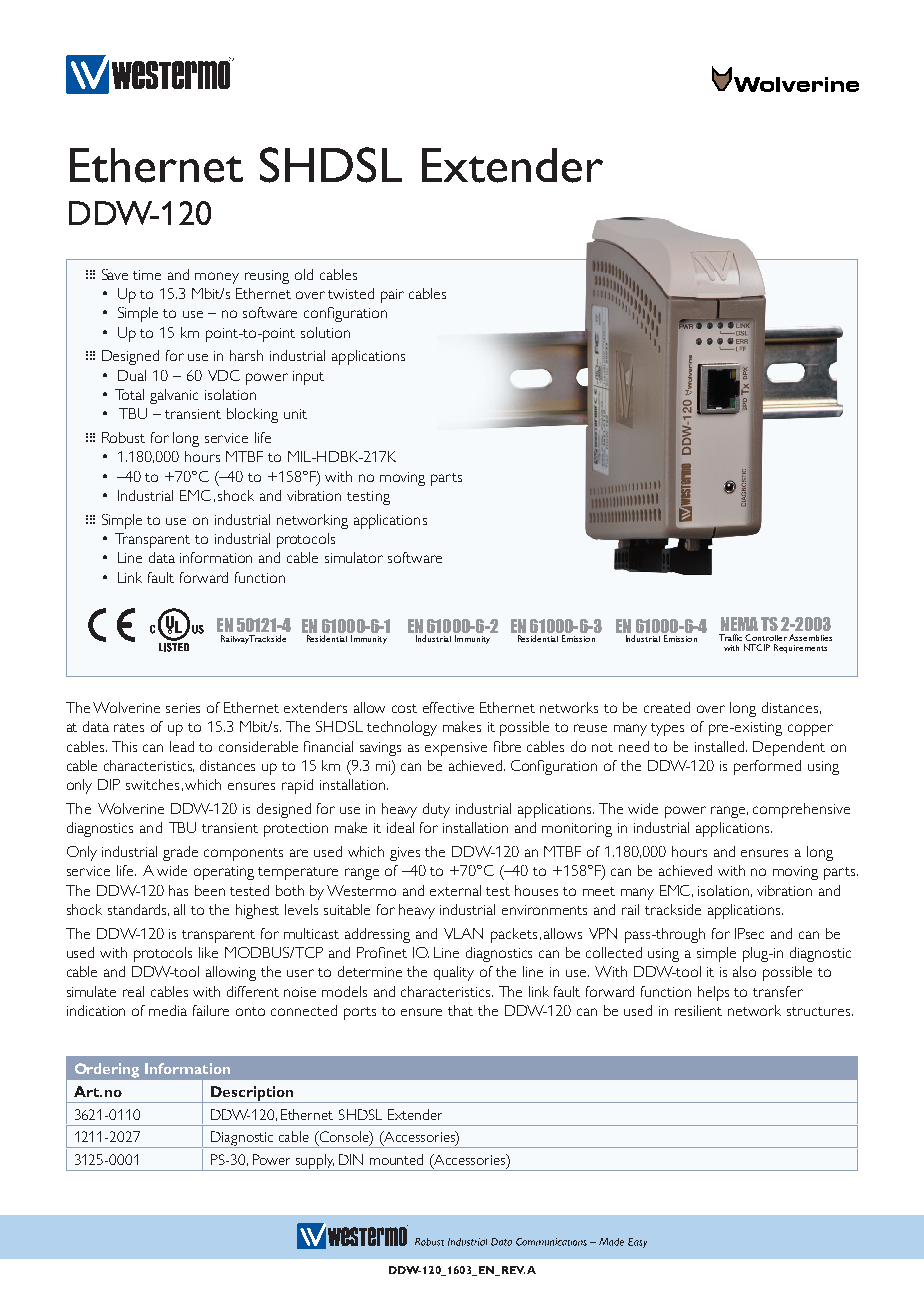  Describe the element at coordinates (354, 557) in the screenshot. I see `simulator` at that location.
